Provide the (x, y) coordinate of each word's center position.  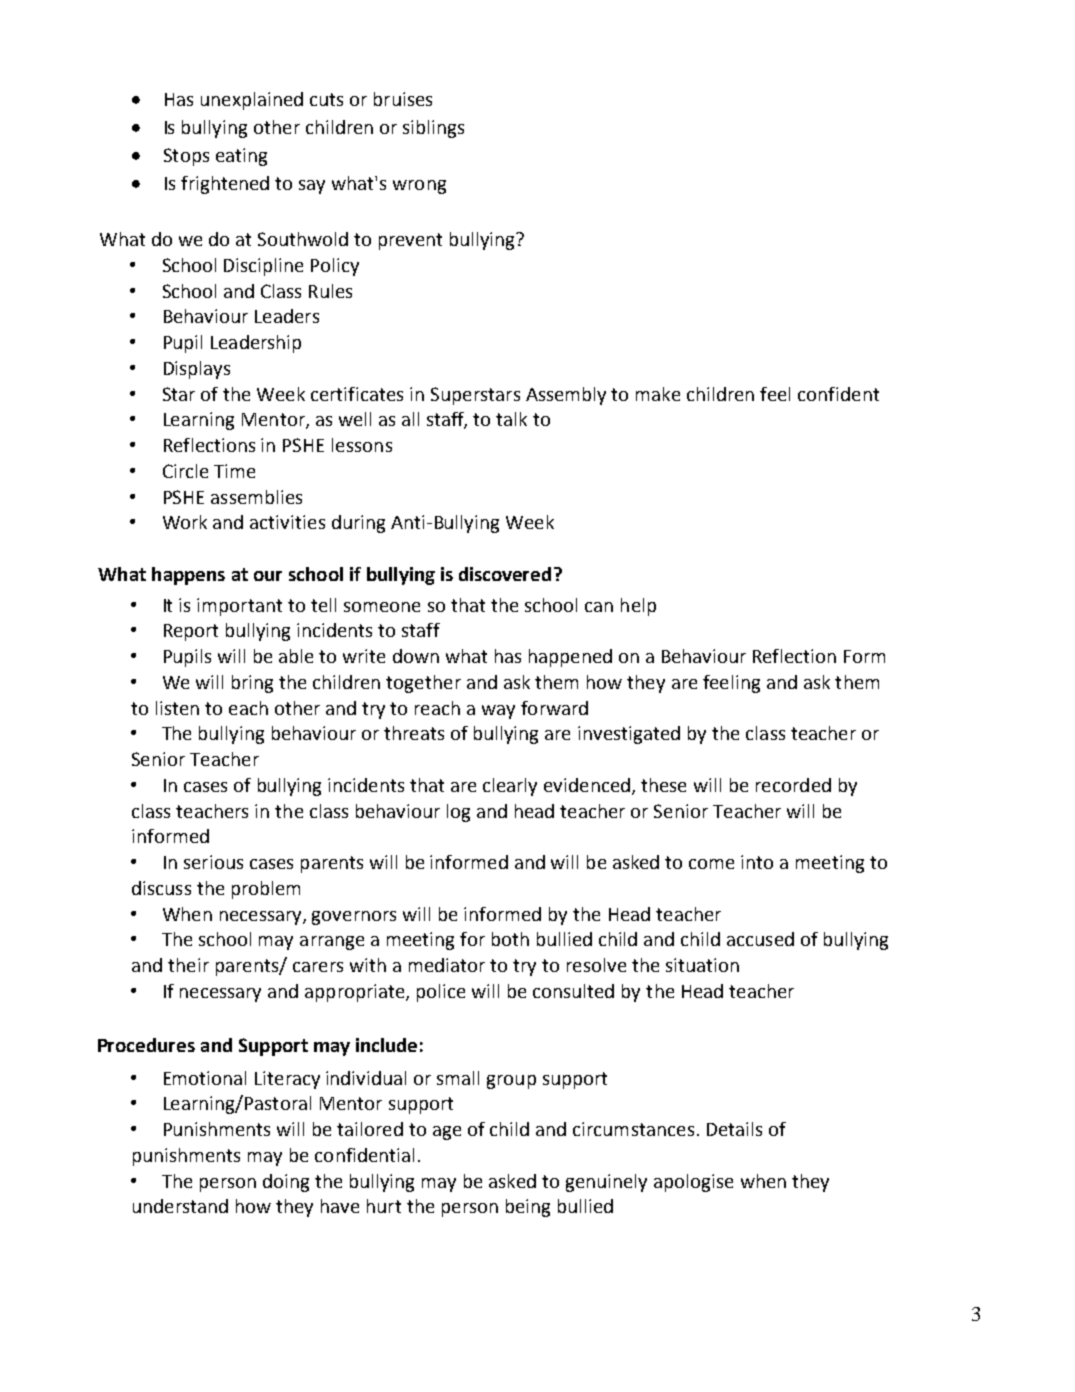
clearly (510, 787)
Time (234, 471)
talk (511, 419)
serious (213, 862)
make (658, 394)
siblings (433, 129)
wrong (419, 187)
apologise (693, 1183)
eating (241, 157)
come (711, 864)
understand (180, 1206)
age (447, 1133)
